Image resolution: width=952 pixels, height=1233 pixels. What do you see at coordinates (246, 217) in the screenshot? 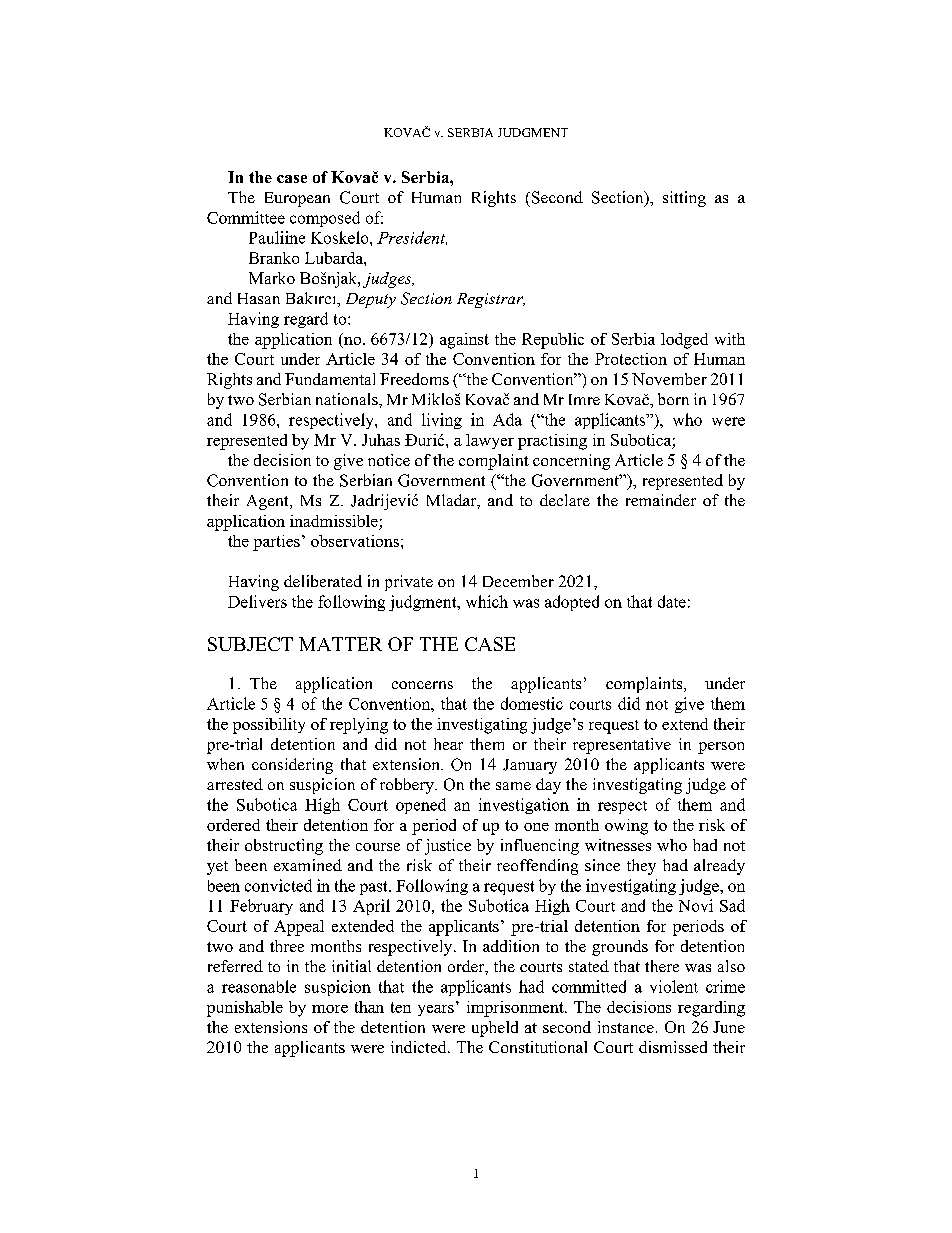
I see `Committee` at bounding box center [246, 217].
